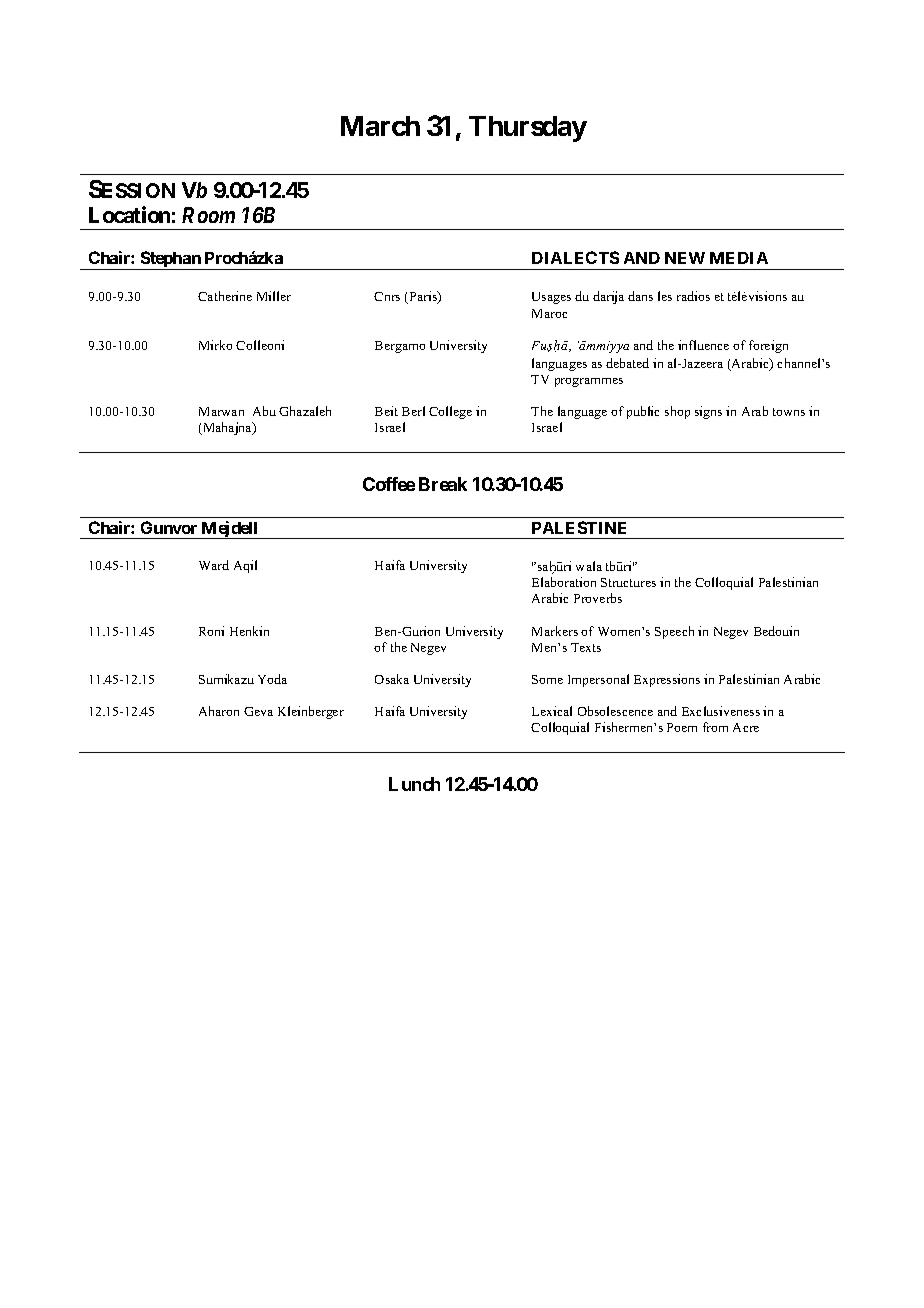  I want to click on Room, so click(208, 215).
